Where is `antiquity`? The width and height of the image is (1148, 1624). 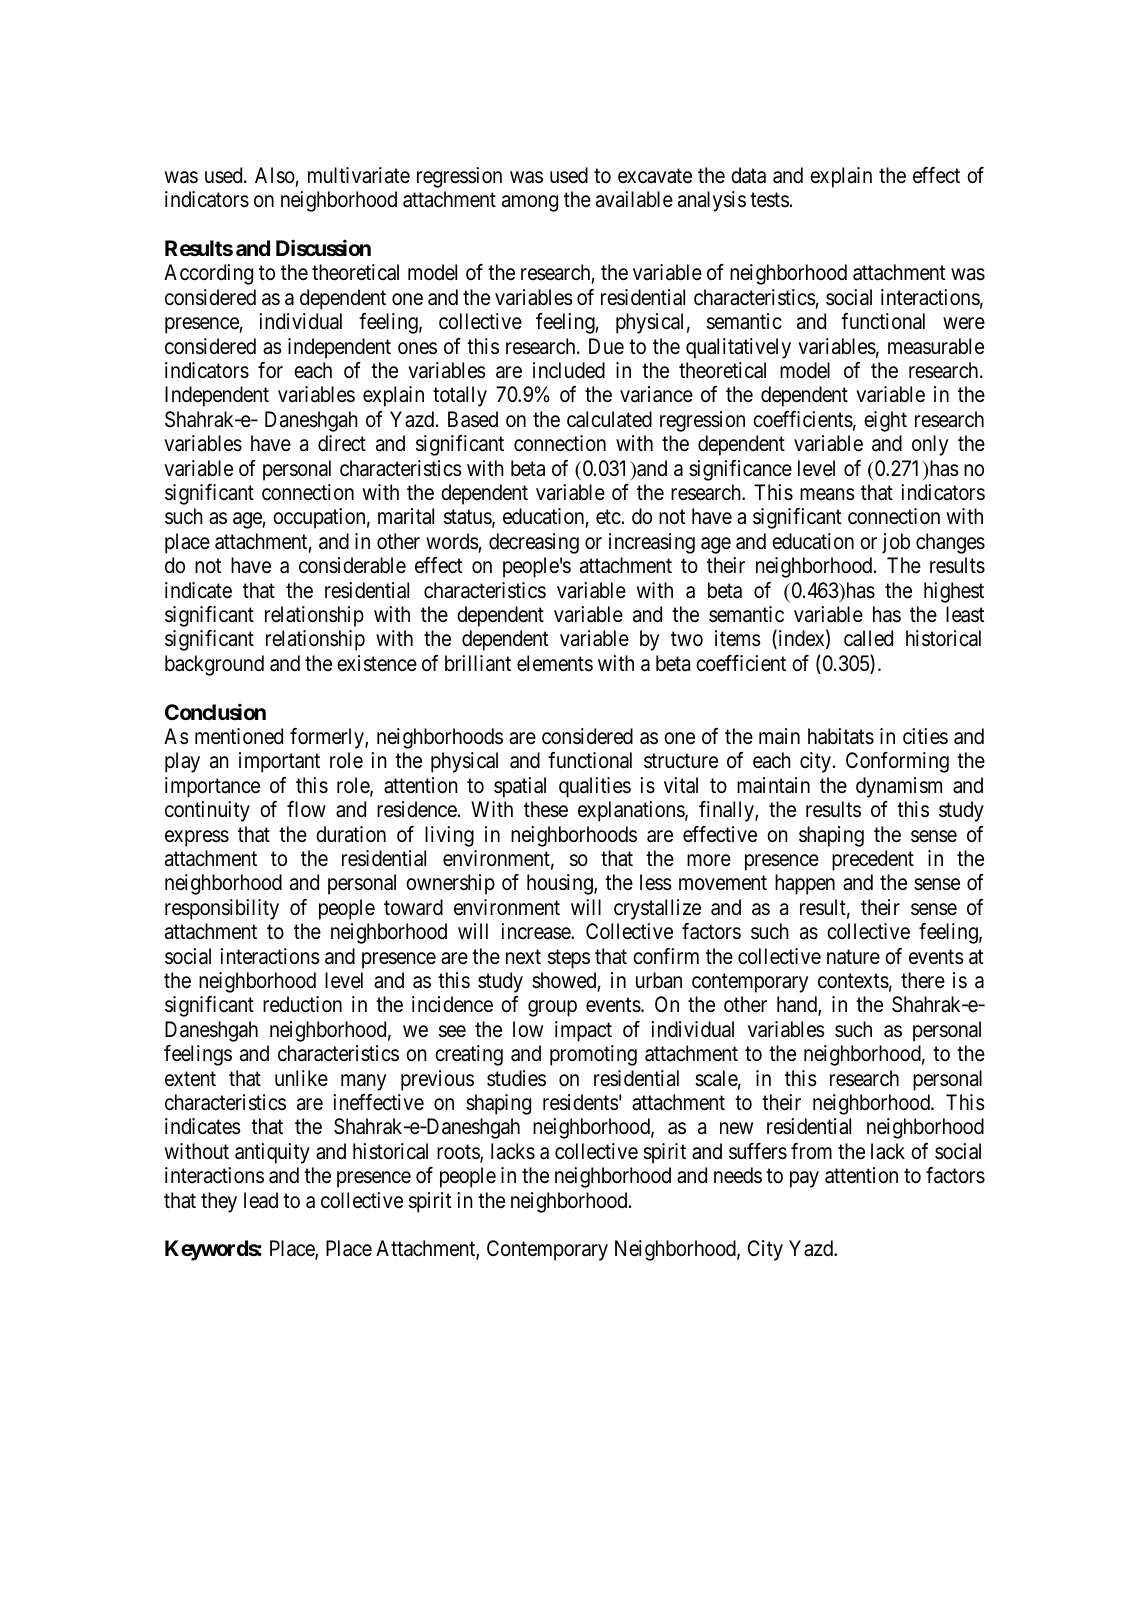
antiquity is located at coordinates (272, 1153).
